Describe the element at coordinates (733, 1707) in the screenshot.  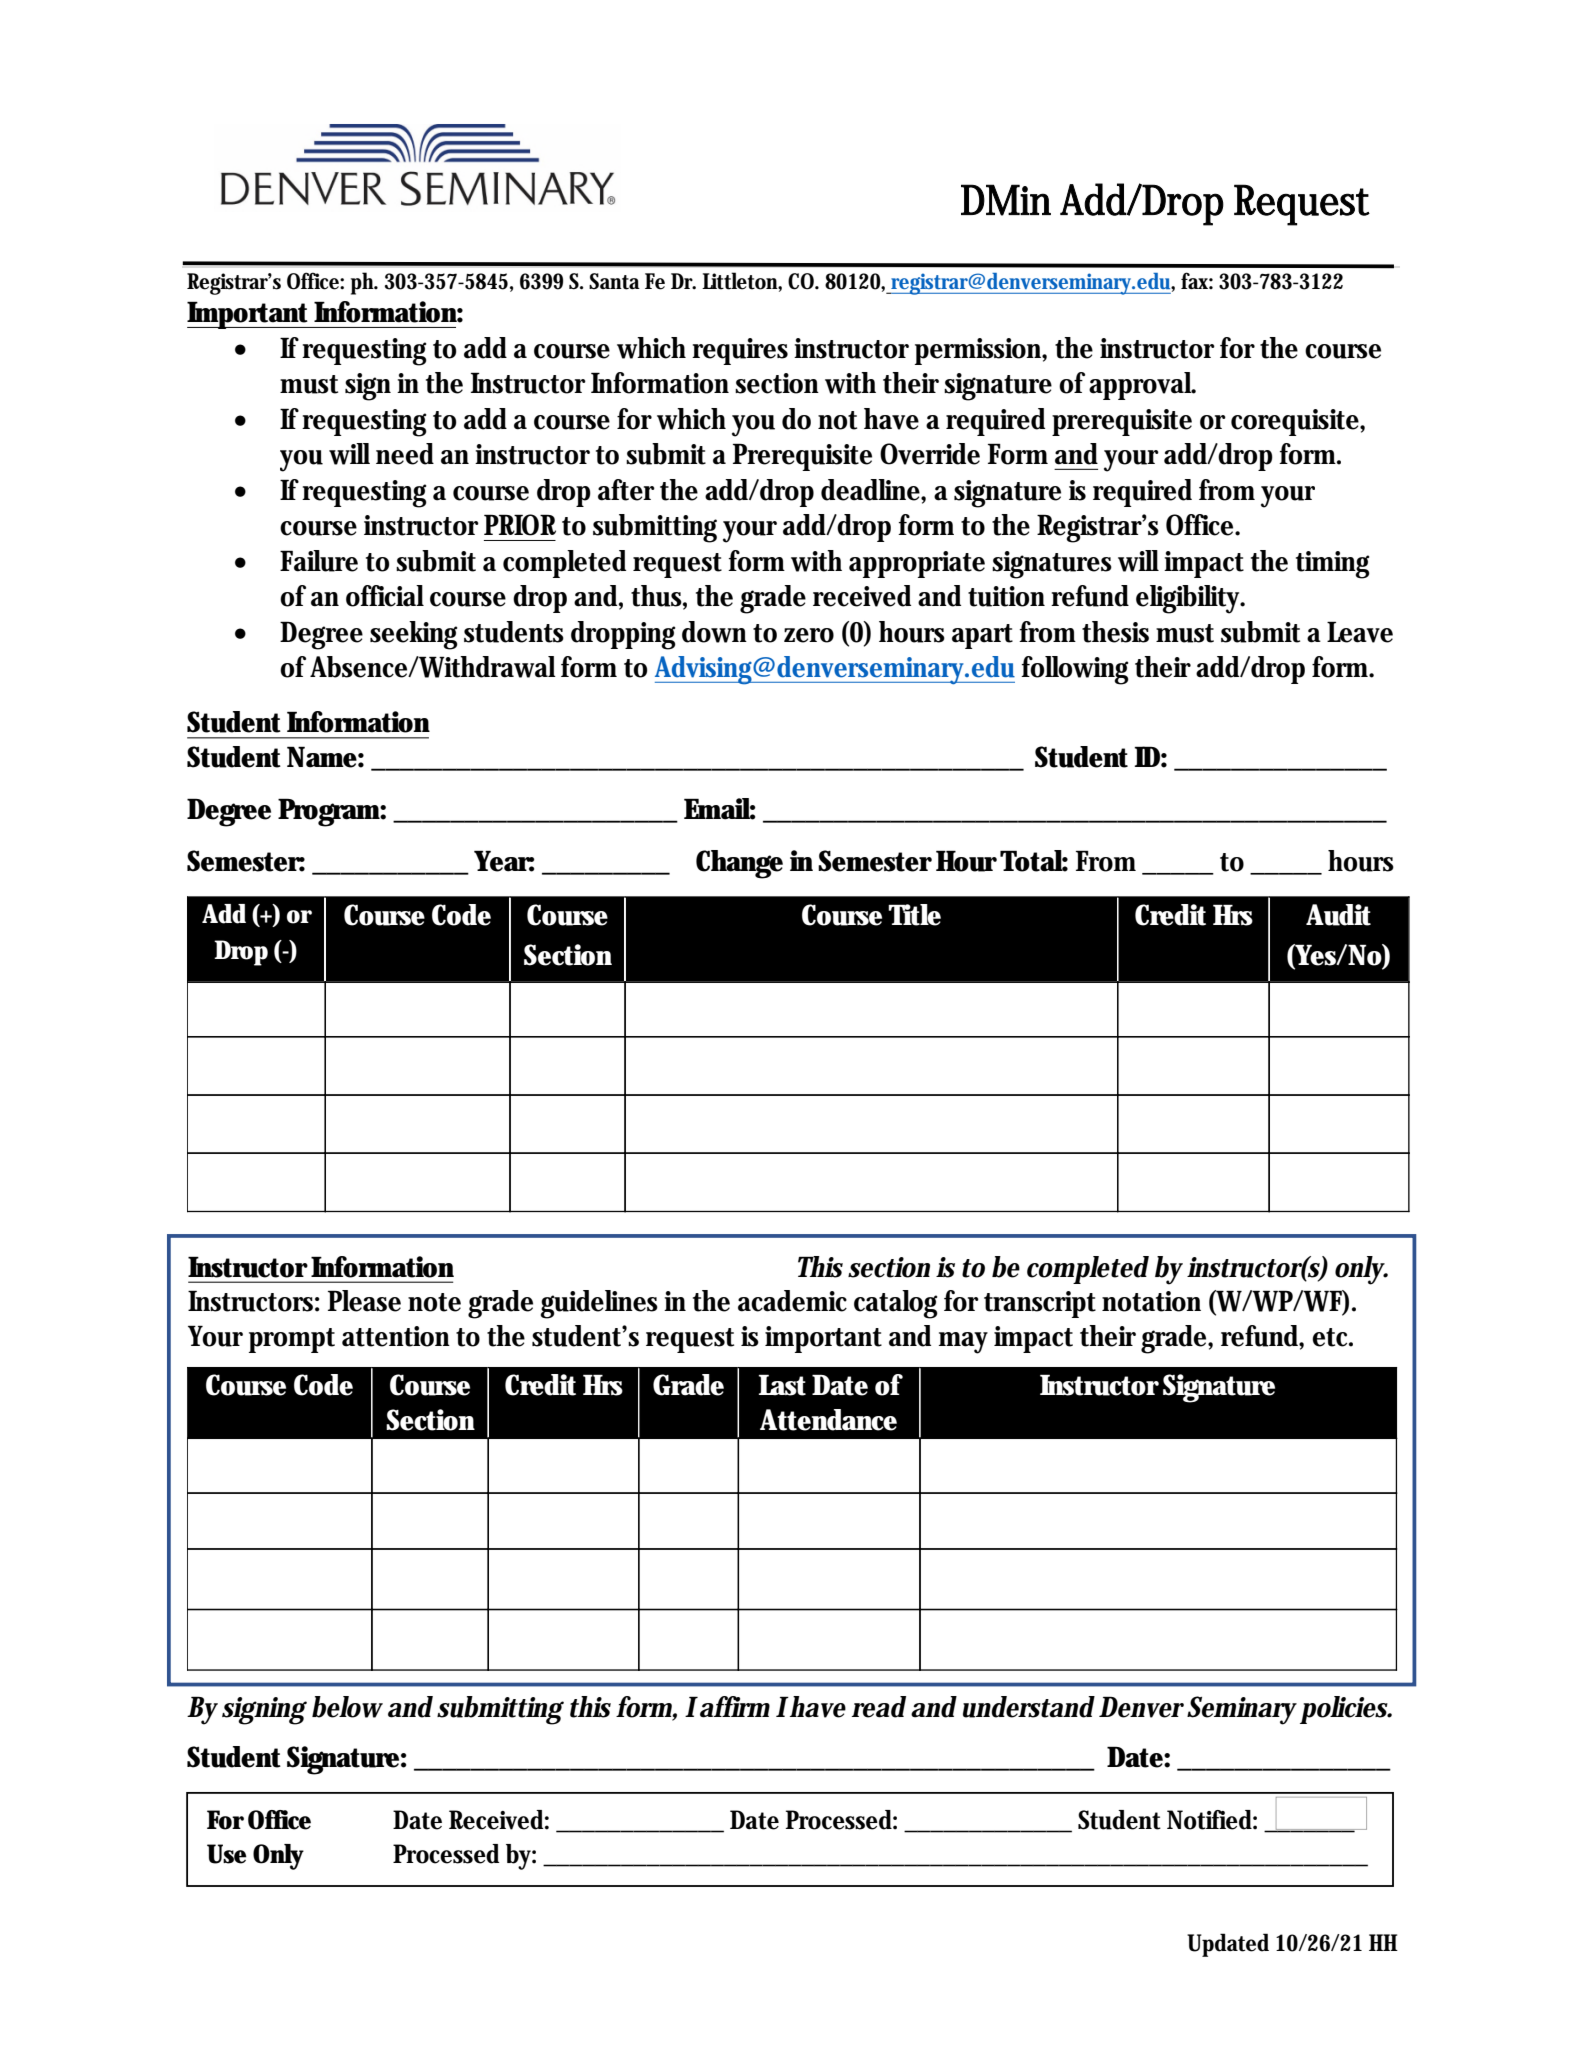
I see `affirm` at that location.
